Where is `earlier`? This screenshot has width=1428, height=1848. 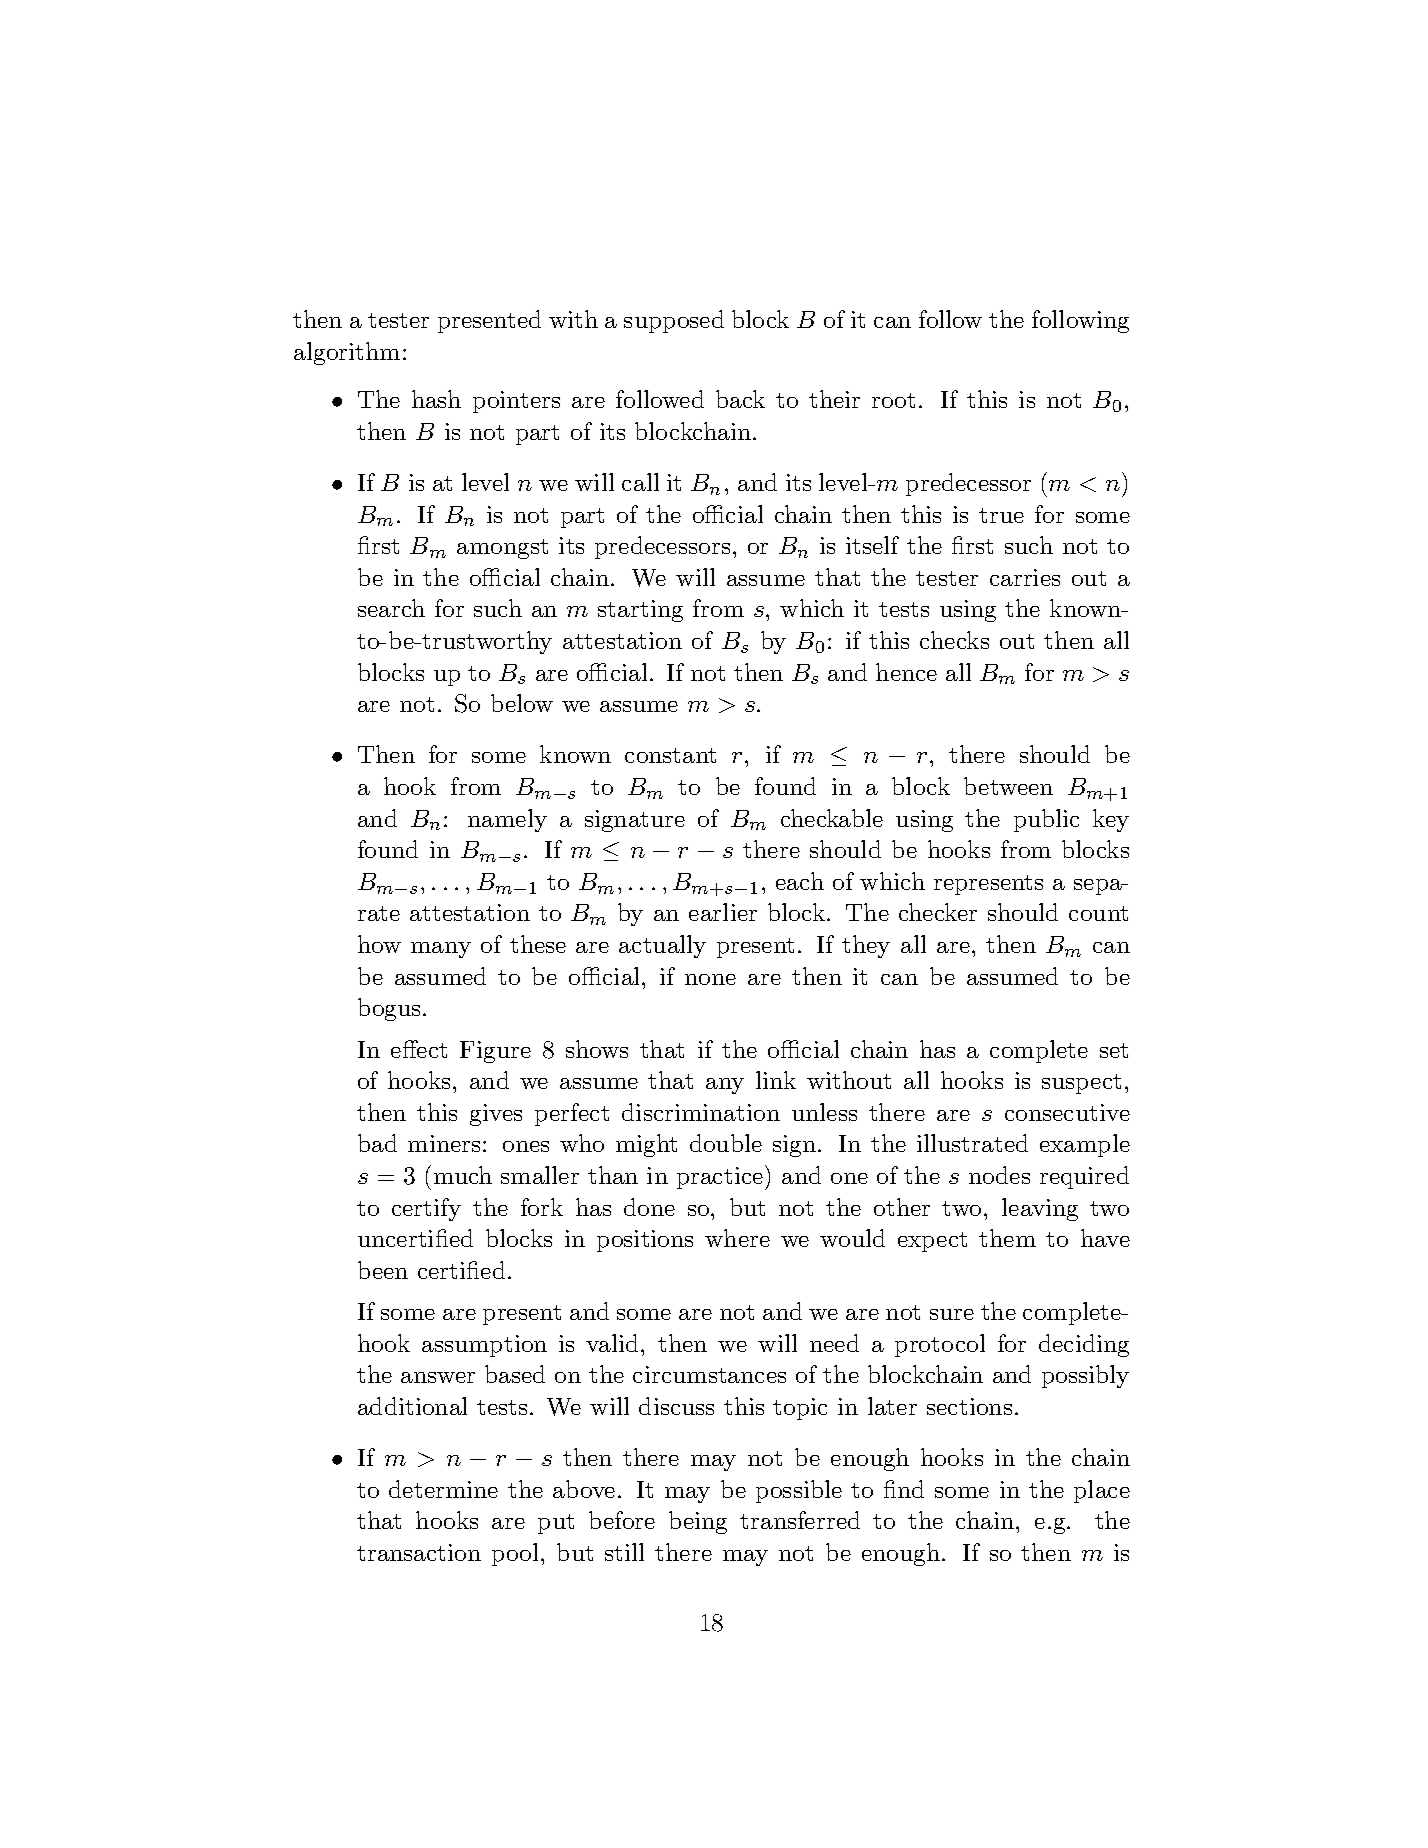 earlier is located at coordinates (723, 912).
